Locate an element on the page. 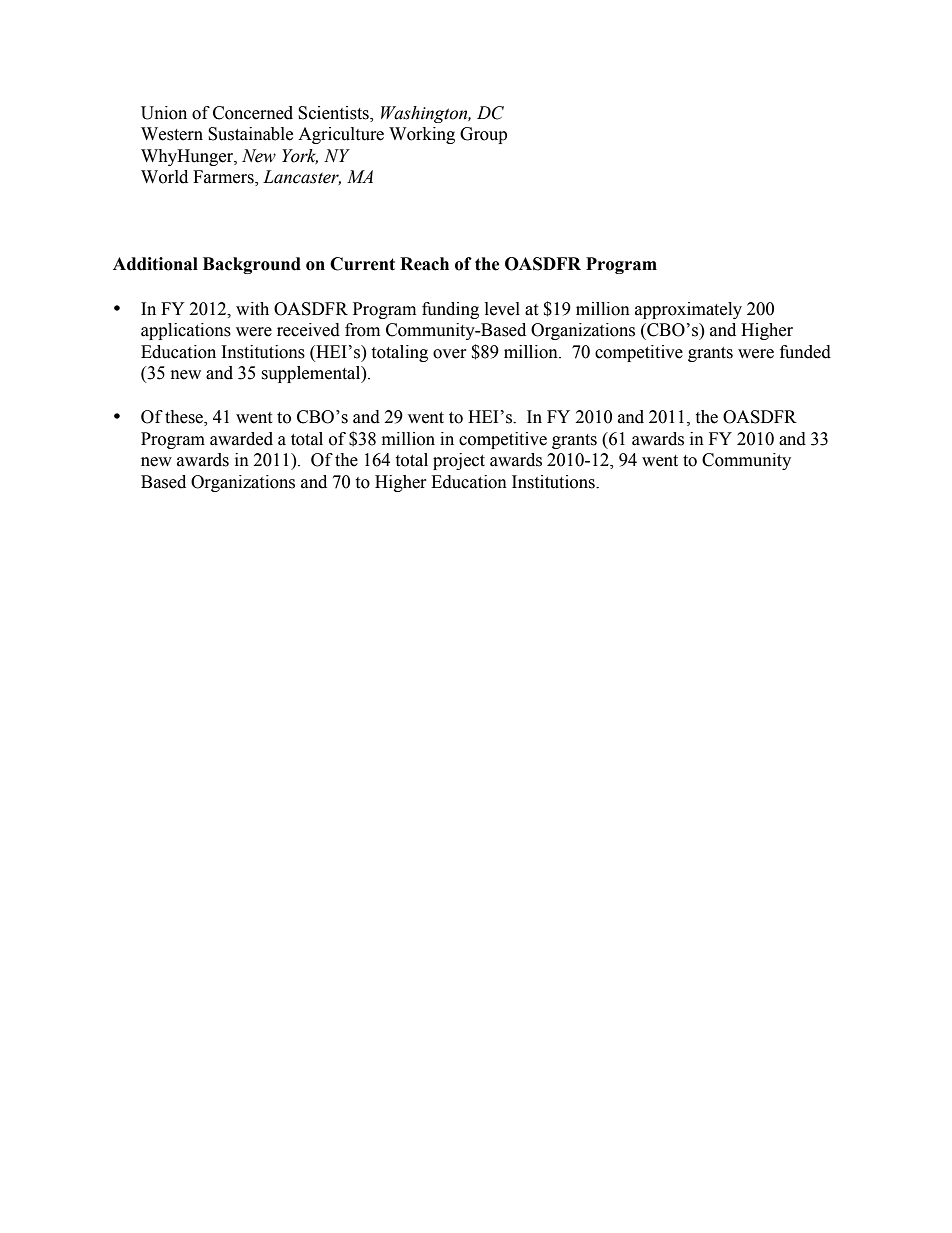  project is located at coordinates (459, 461).
